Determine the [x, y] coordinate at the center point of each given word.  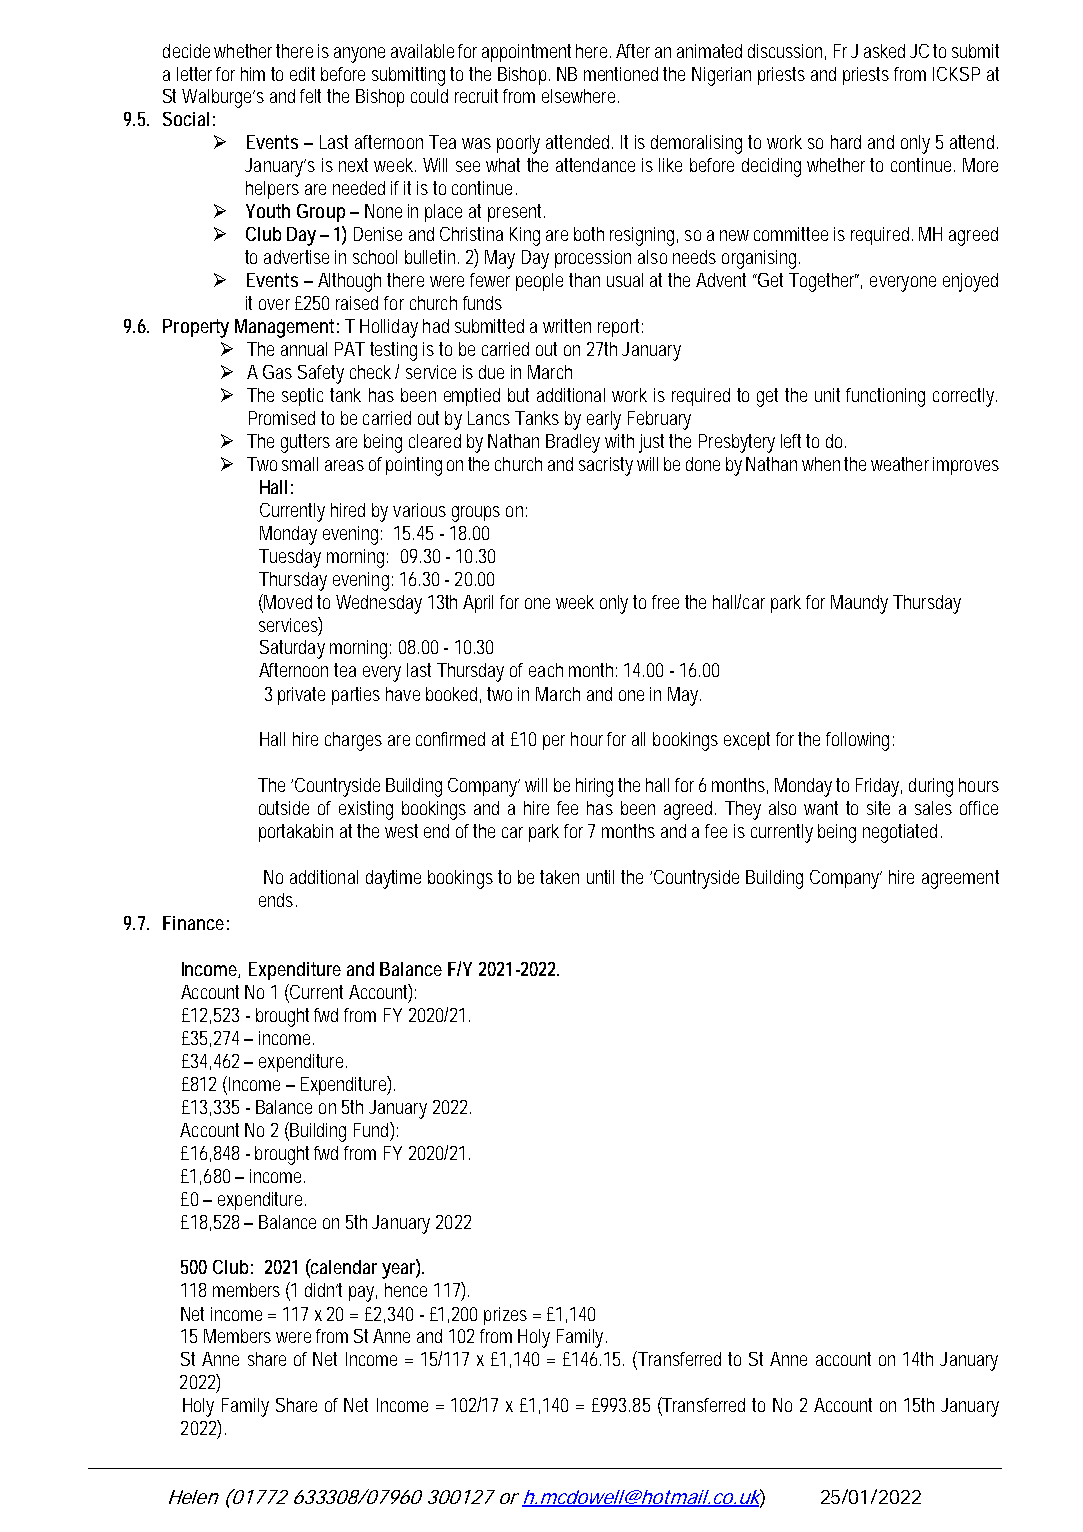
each [545, 670]
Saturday [292, 649]
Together [821, 282]
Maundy [859, 604]
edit [302, 74]
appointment [526, 53]
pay [363, 1294]
